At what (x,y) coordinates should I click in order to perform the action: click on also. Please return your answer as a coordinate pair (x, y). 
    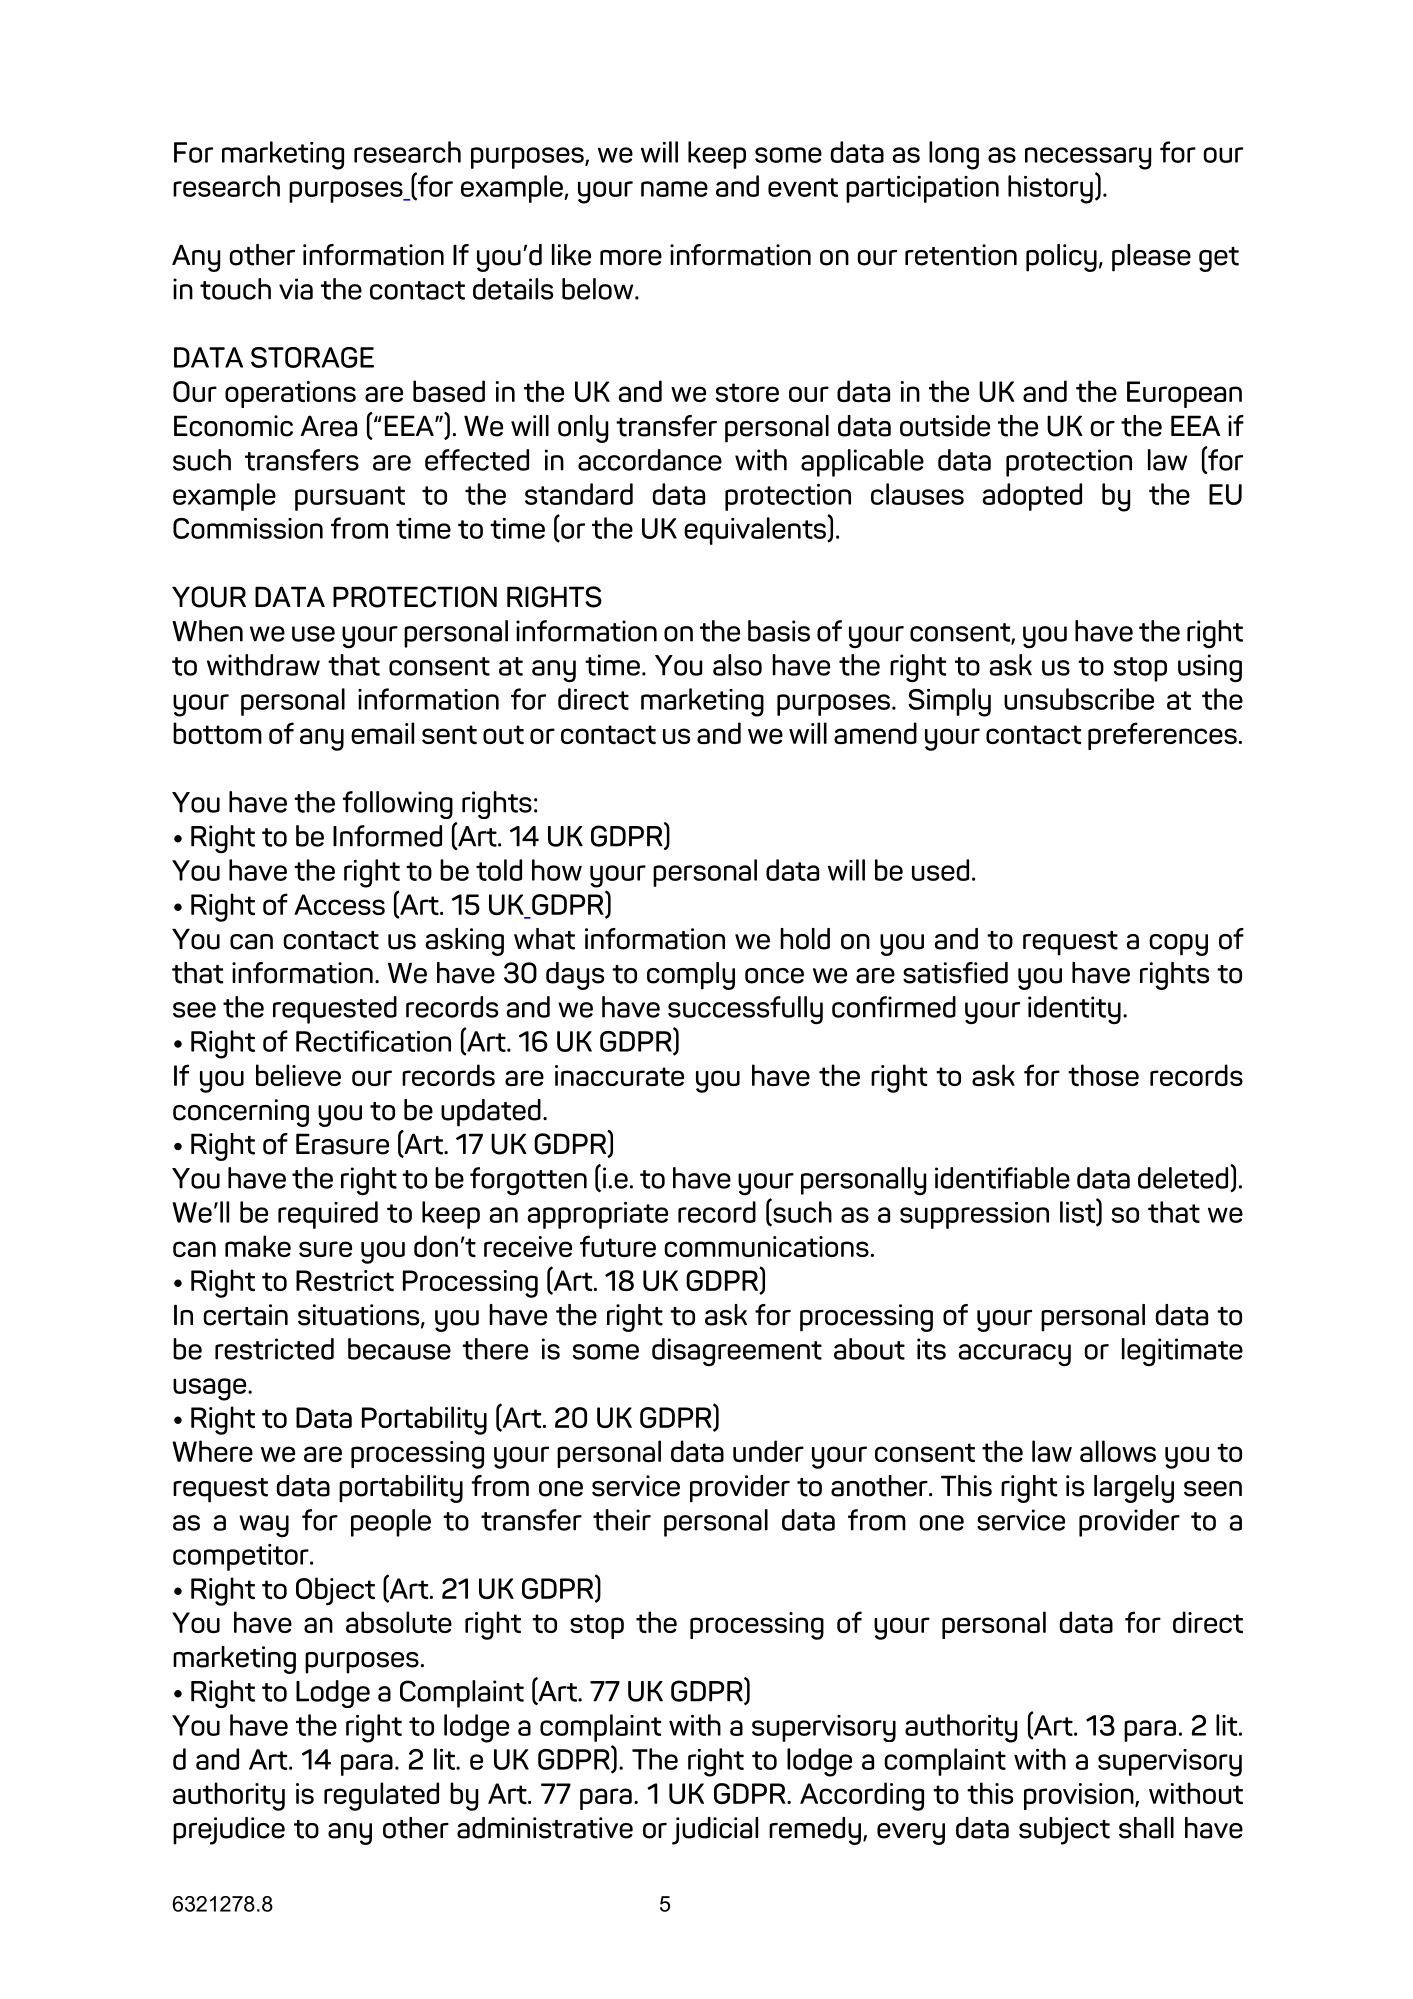
    Looking at the image, I should click on (737, 665).
